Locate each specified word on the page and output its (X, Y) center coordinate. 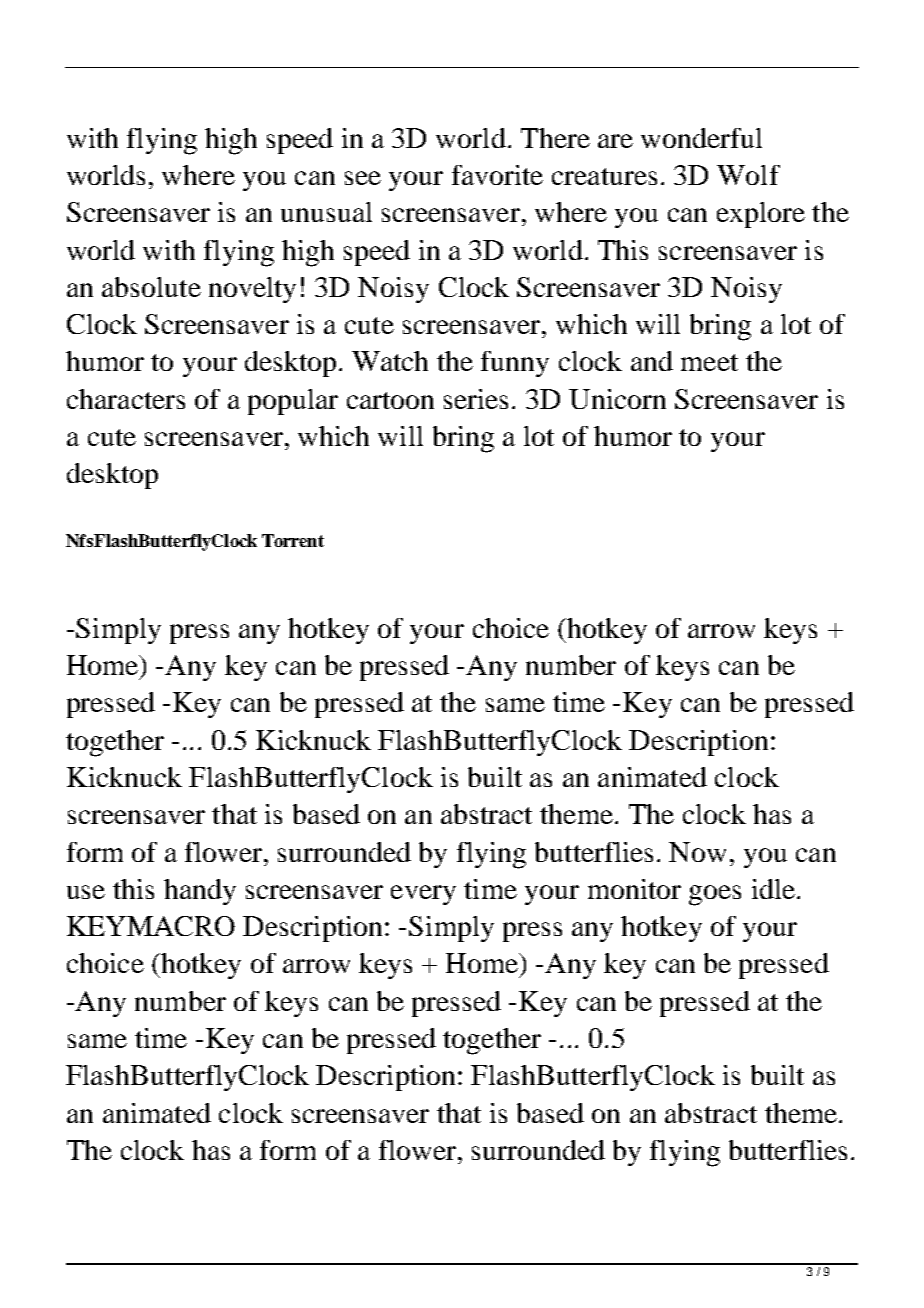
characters (126, 399)
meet (709, 362)
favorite (497, 175)
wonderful (701, 138)
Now (697, 852)
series (476, 399)
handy (200, 892)
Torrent (293, 540)
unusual (326, 212)
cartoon (390, 400)
